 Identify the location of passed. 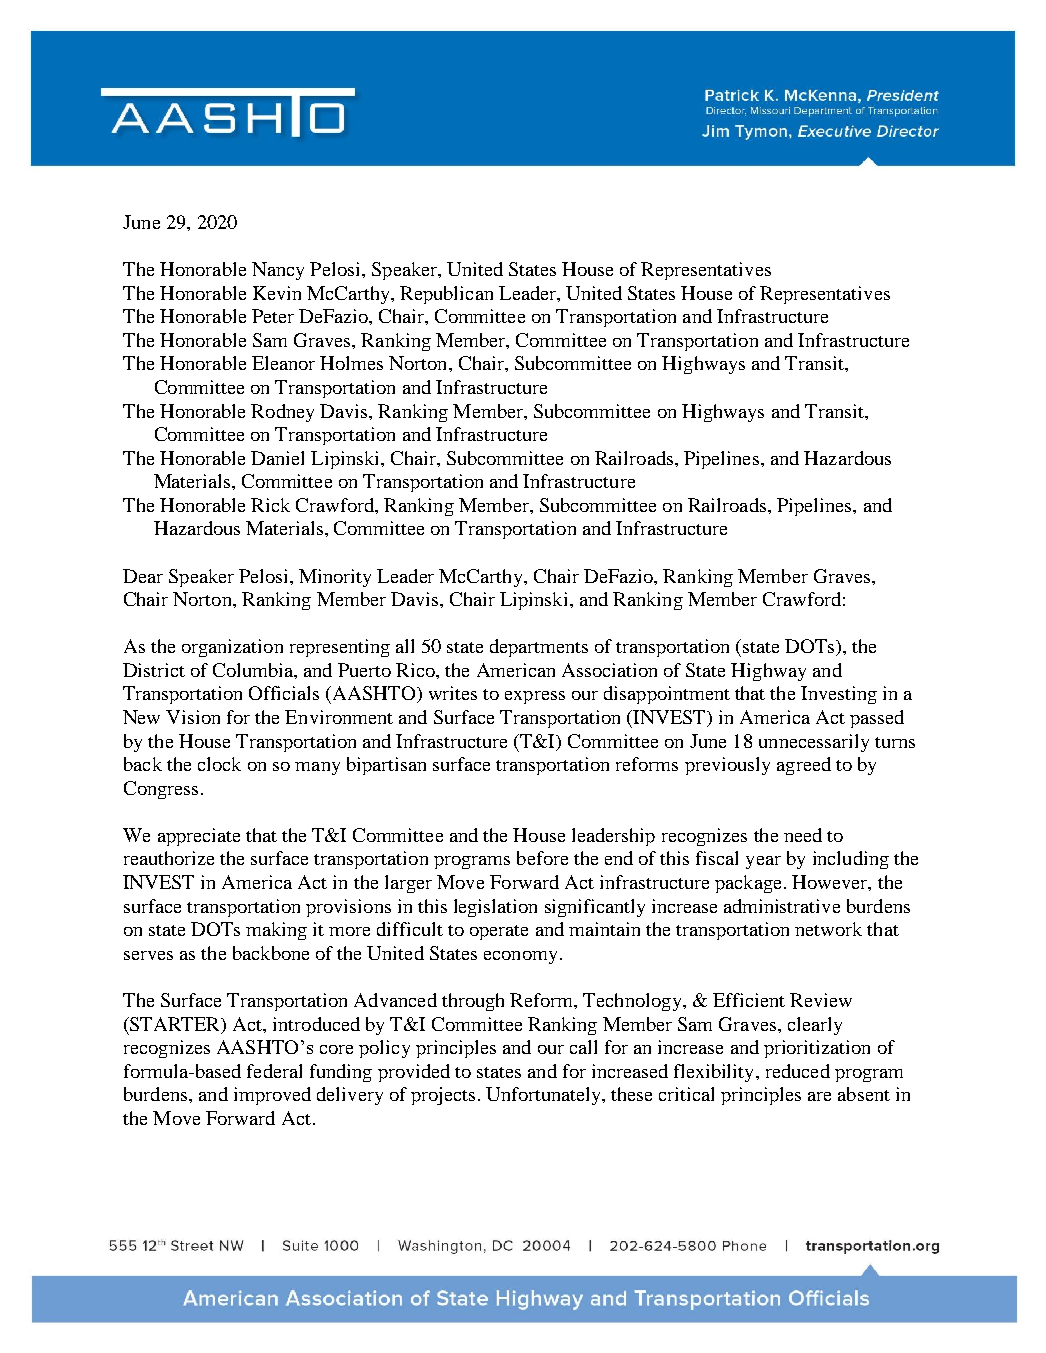
(877, 719).
